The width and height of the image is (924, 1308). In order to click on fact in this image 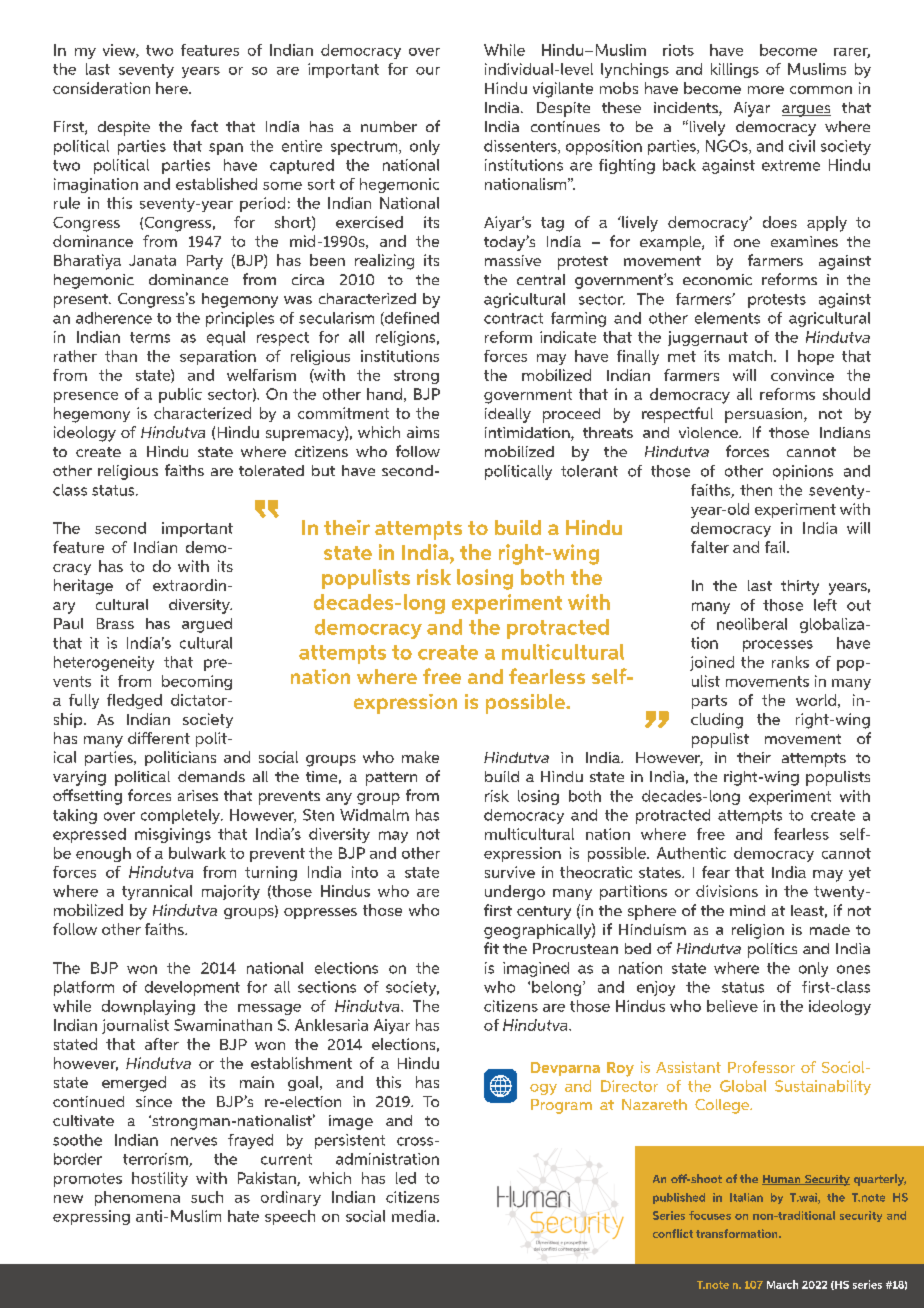, I will do `click(204, 126)`.
